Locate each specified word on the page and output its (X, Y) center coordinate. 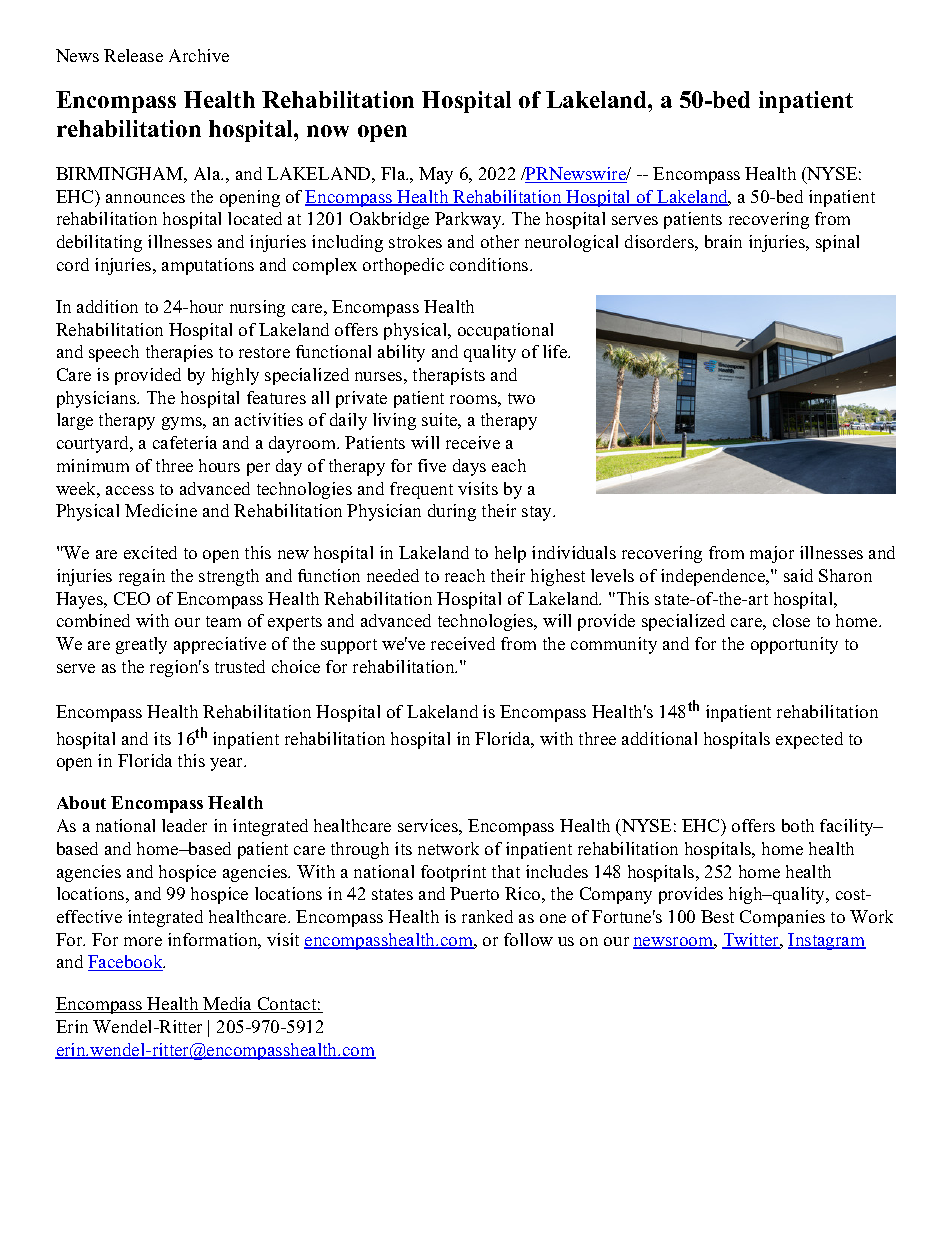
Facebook (126, 963)
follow (528, 939)
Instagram (827, 941)
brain (723, 241)
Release (133, 55)
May (436, 175)
